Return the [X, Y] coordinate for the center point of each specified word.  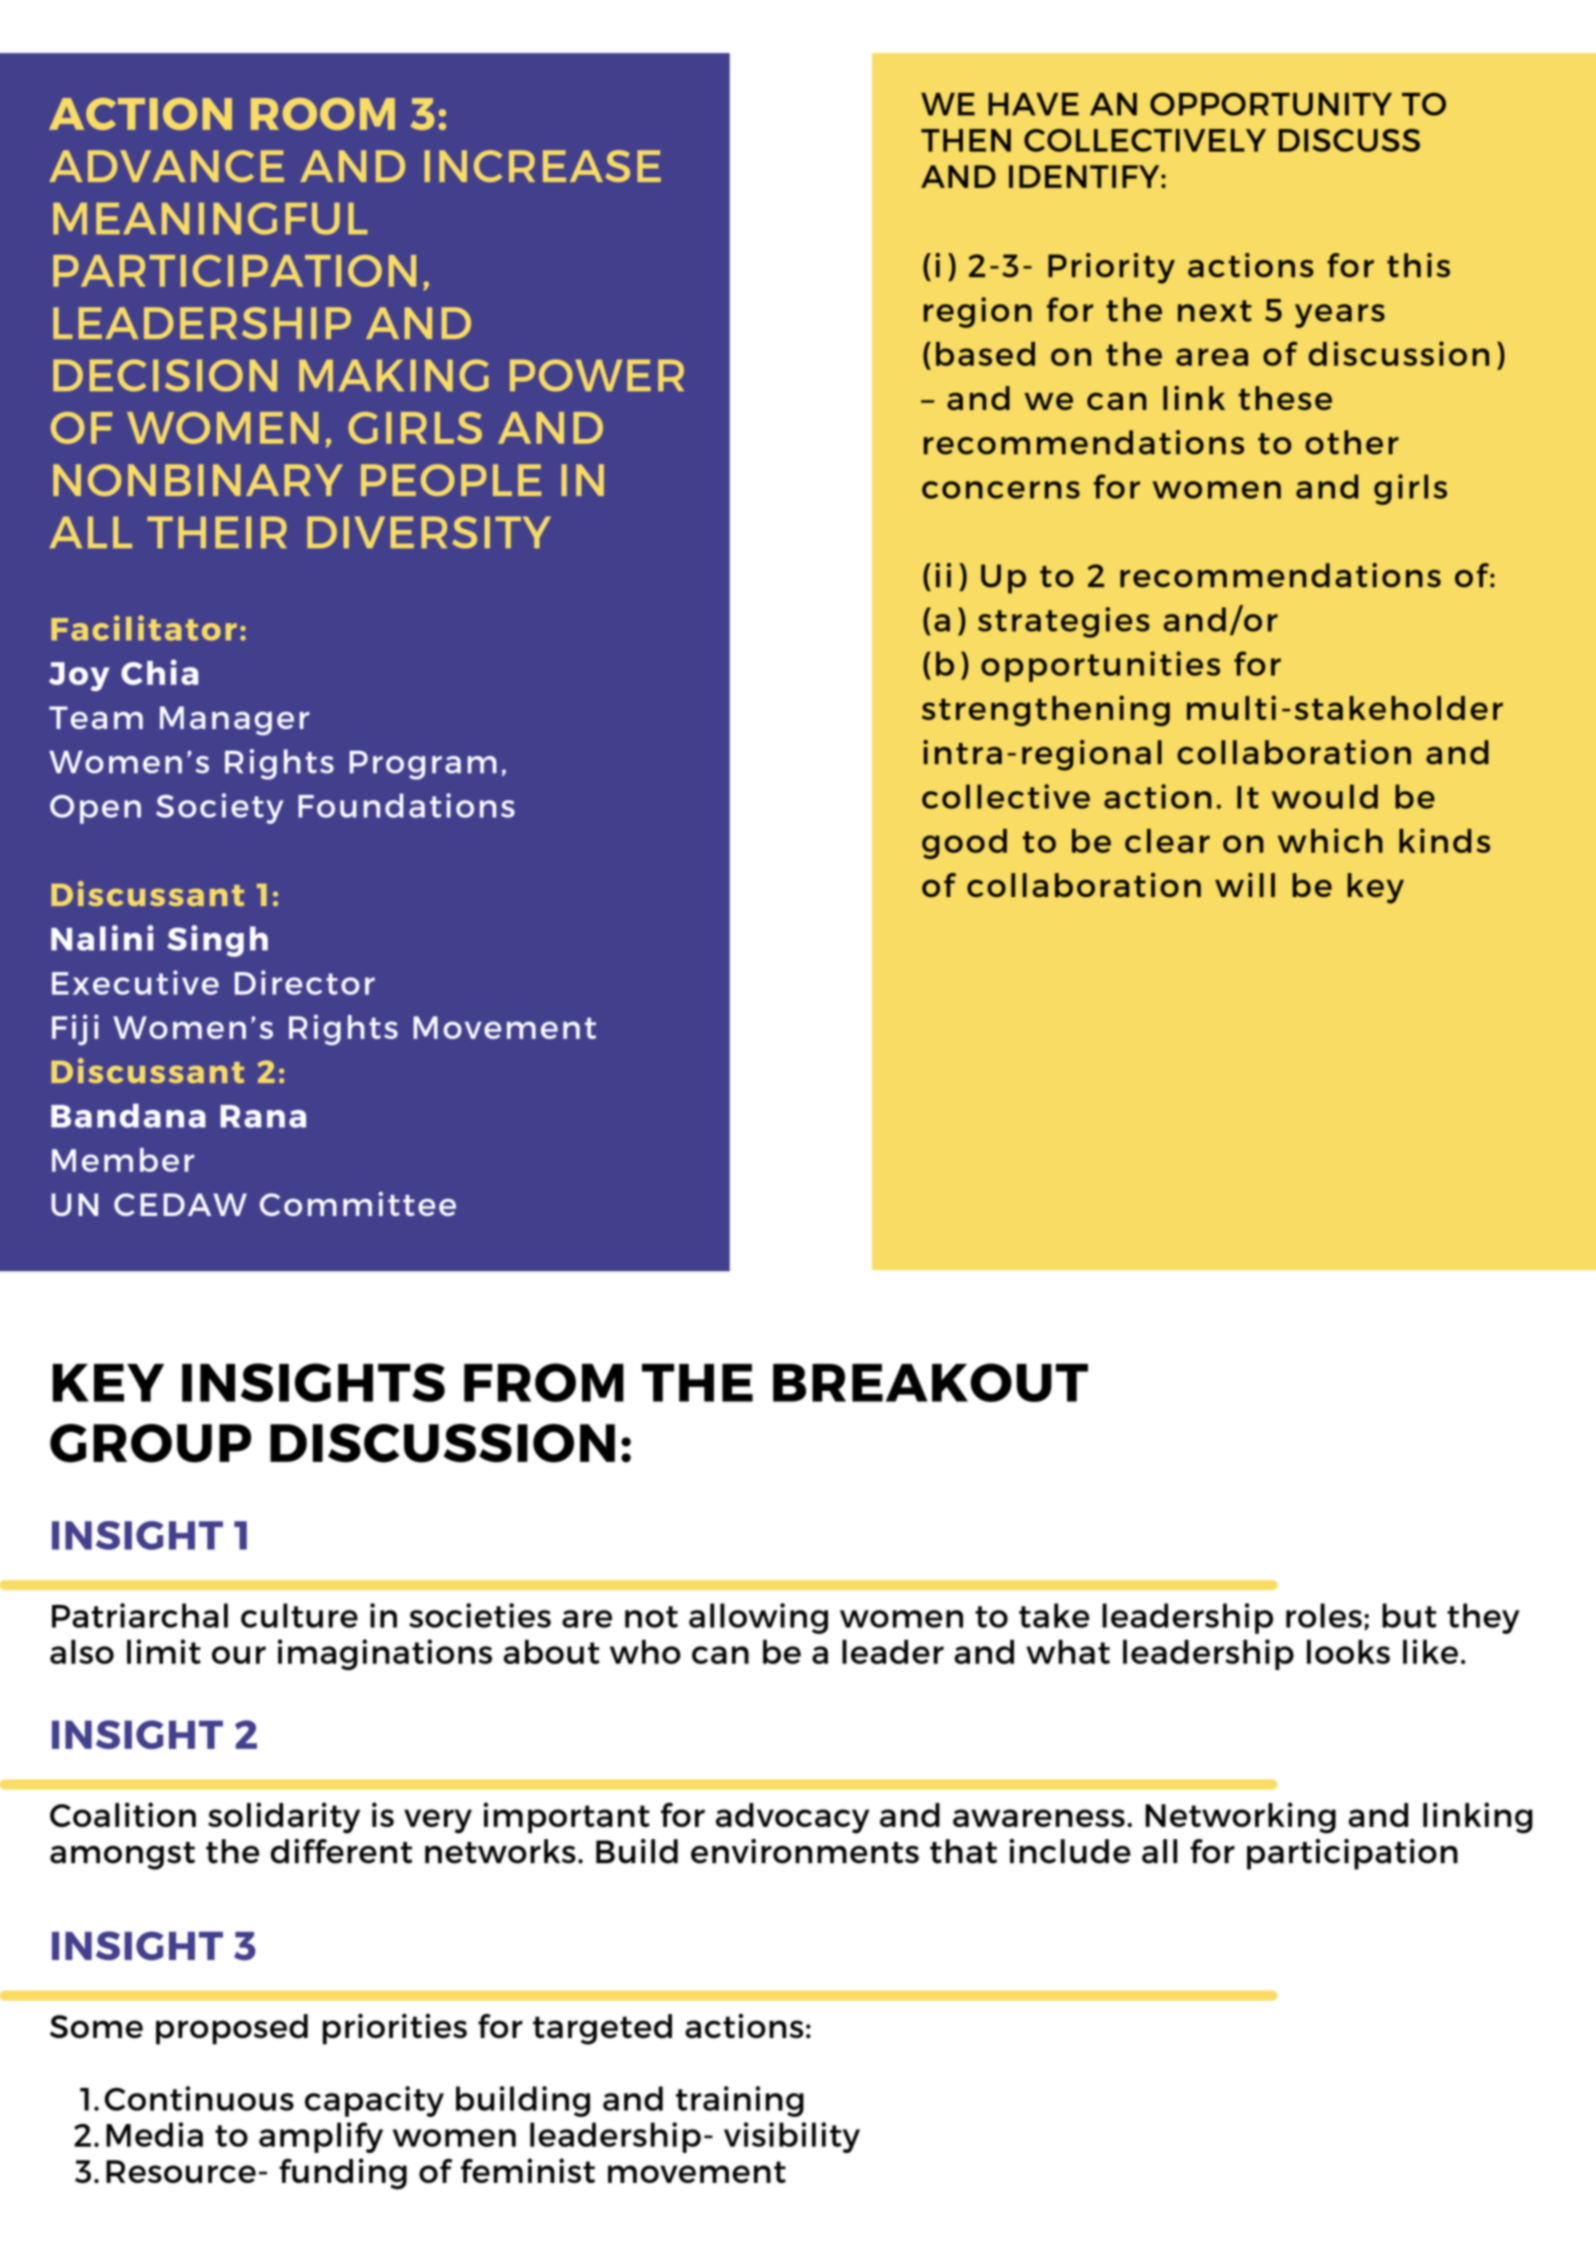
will [1245, 884]
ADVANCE [166, 166]
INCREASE [543, 166]
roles [1324, 1615]
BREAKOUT [930, 1382]
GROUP [150, 1443]
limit [164, 1651]
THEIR [217, 532]
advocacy [792, 1818]
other [1352, 442]
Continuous [199, 2098]
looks [1348, 1652]
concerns [1001, 490]
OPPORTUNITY [1271, 104]
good [964, 844]
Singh [217, 941]
